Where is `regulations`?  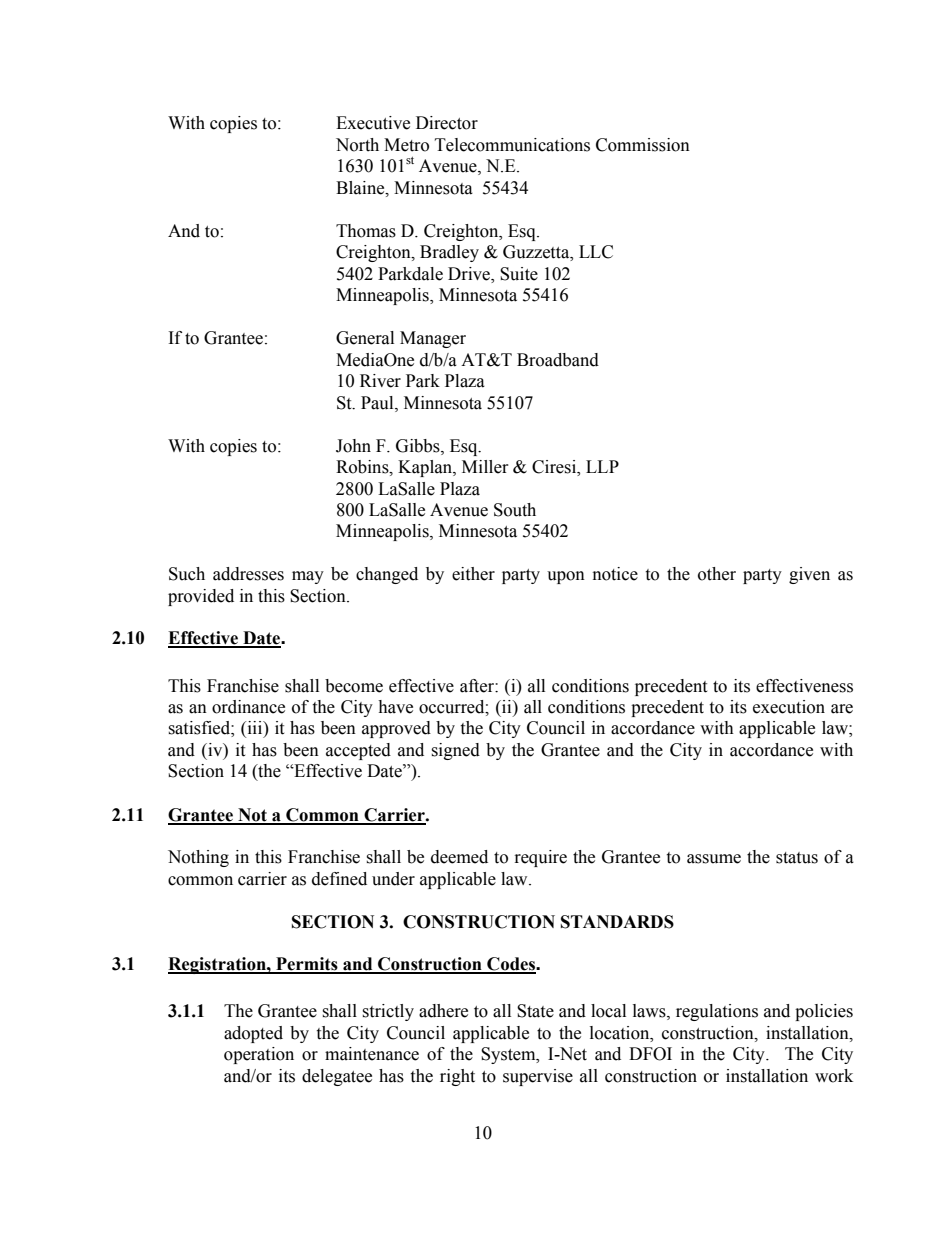 regulations is located at coordinates (717, 1012).
